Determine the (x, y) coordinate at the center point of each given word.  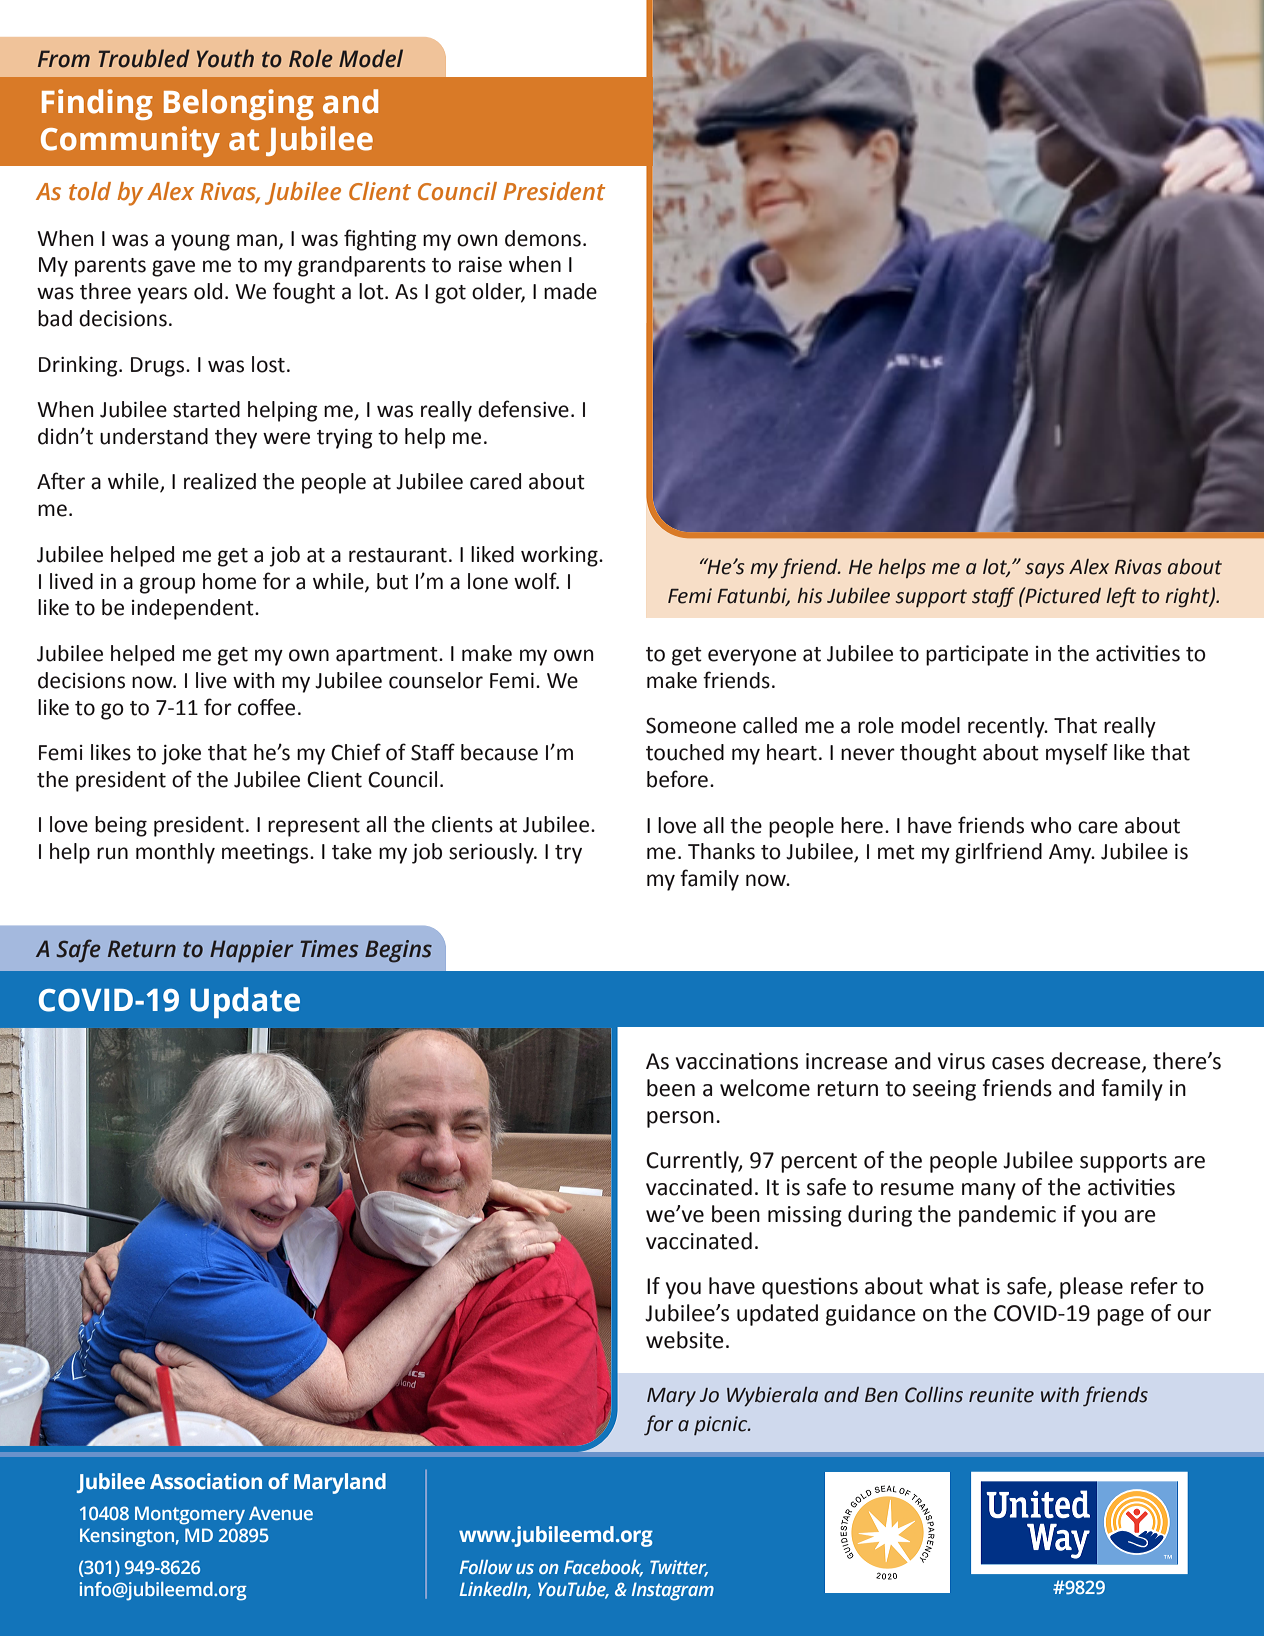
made (570, 291)
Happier (251, 951)
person (680, 1119)
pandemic (1007, 1216)
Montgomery (190, 1515)
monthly (175, 853)
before (677, 779)
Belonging (239, 104)
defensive (523, 409)
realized (220, 481)
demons (543, 238)
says (1045, 570)
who (1051, 825)
